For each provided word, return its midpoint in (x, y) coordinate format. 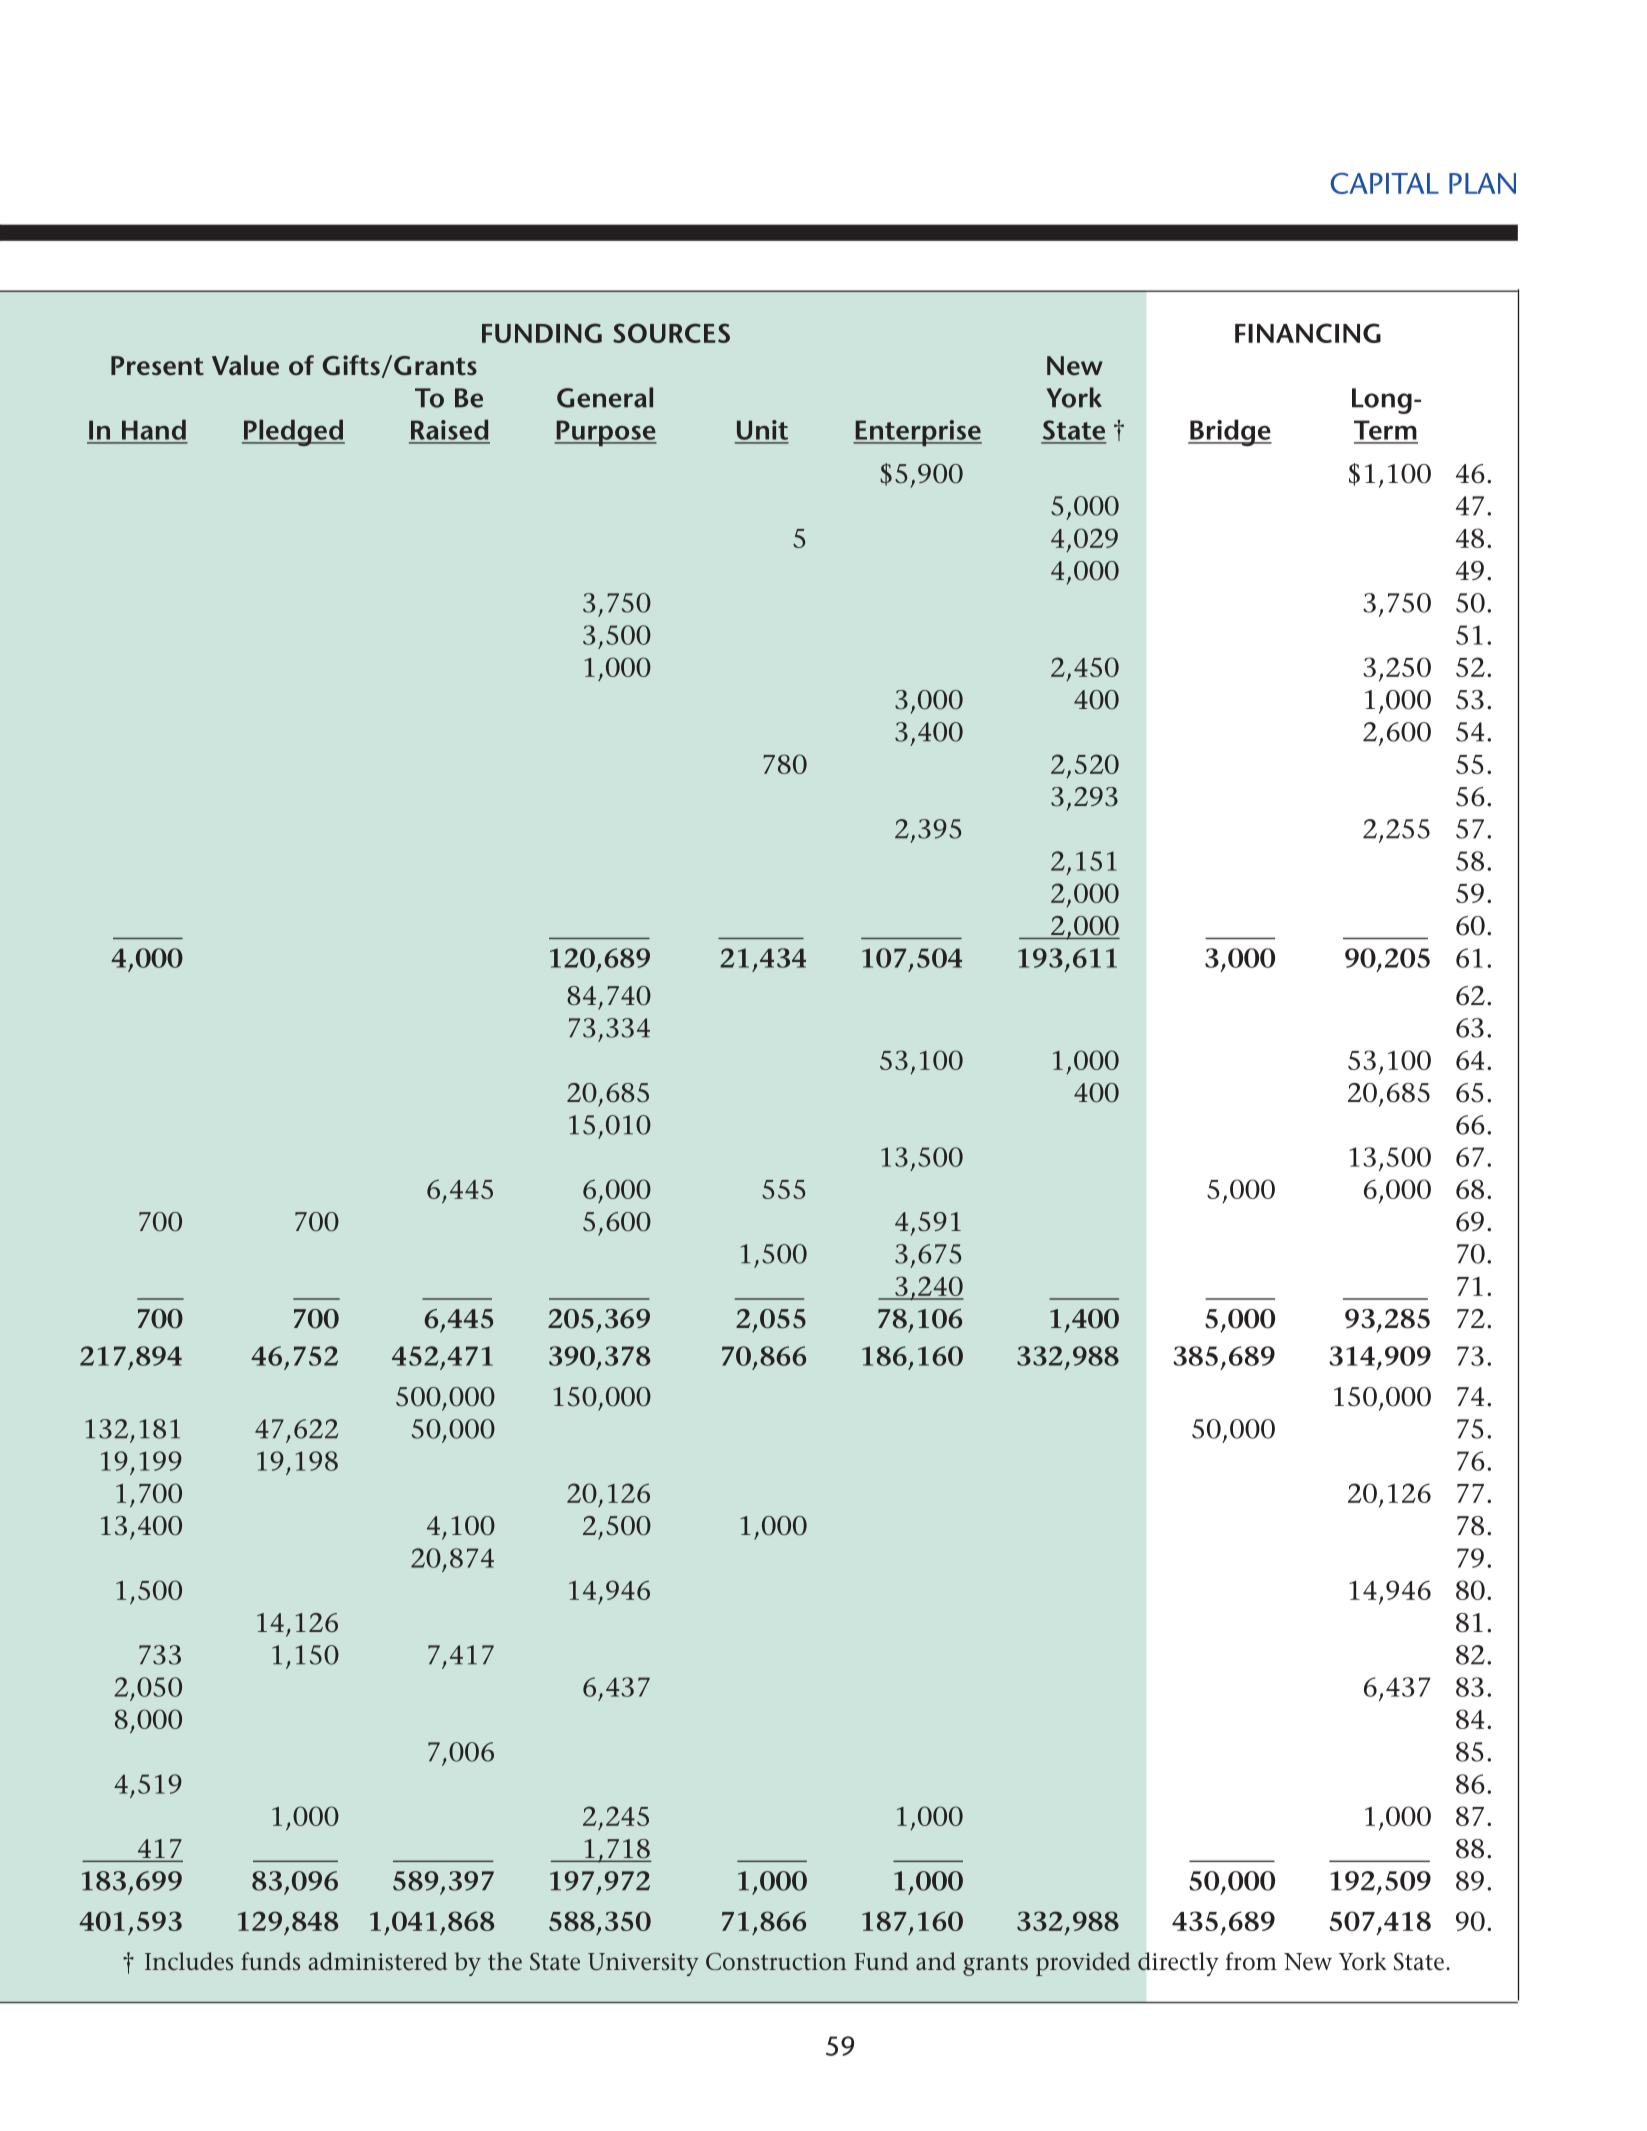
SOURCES (671, 333)
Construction (776, 1962)
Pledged (293, 432)
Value (245, 365)
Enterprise (917, 433)
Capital (1384, 183)
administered (378, 1961)
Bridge (1230, 432)
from (1251, 1961)
